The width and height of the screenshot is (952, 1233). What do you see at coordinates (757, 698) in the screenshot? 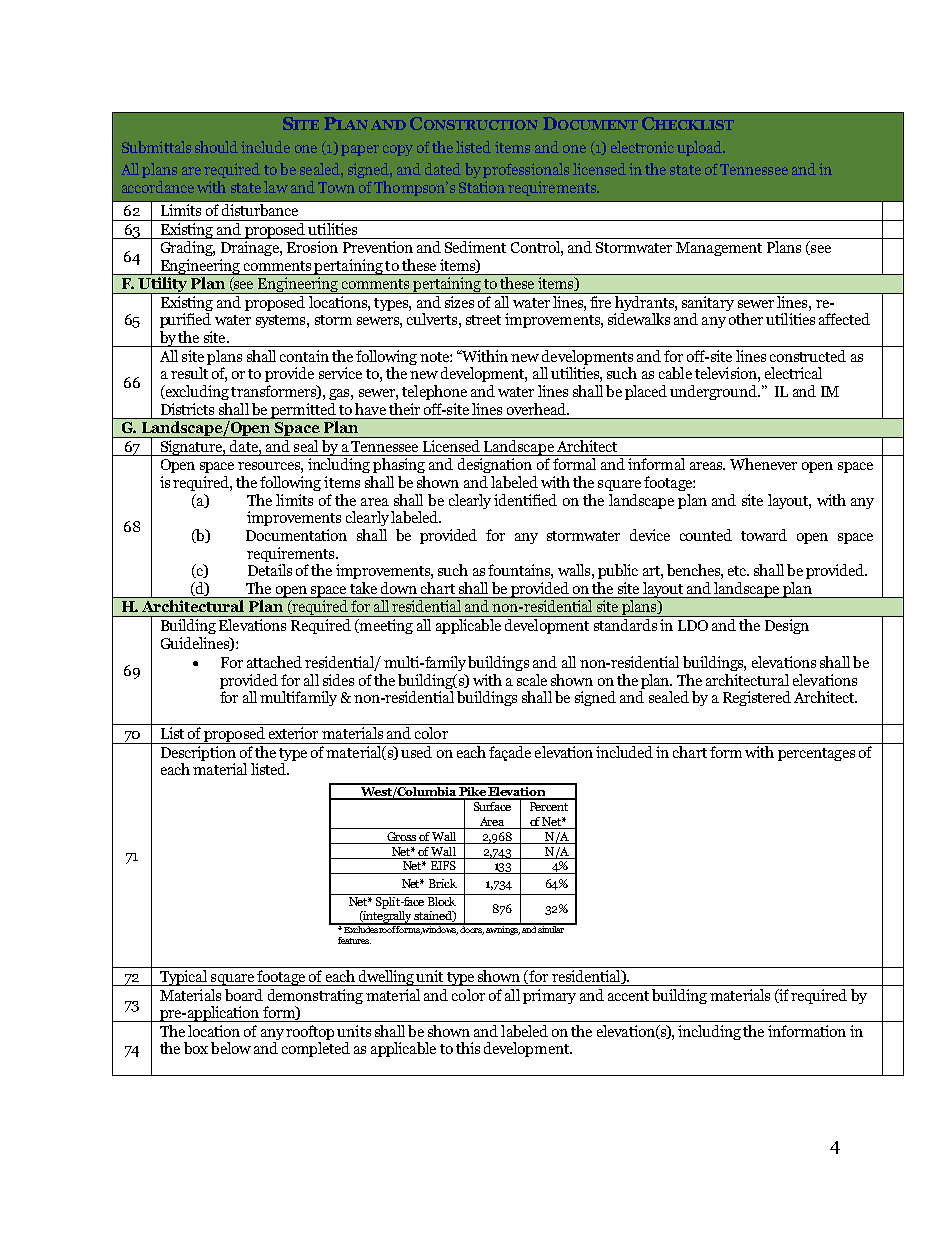
I see `Registered` at bounding box center [757, 698].
